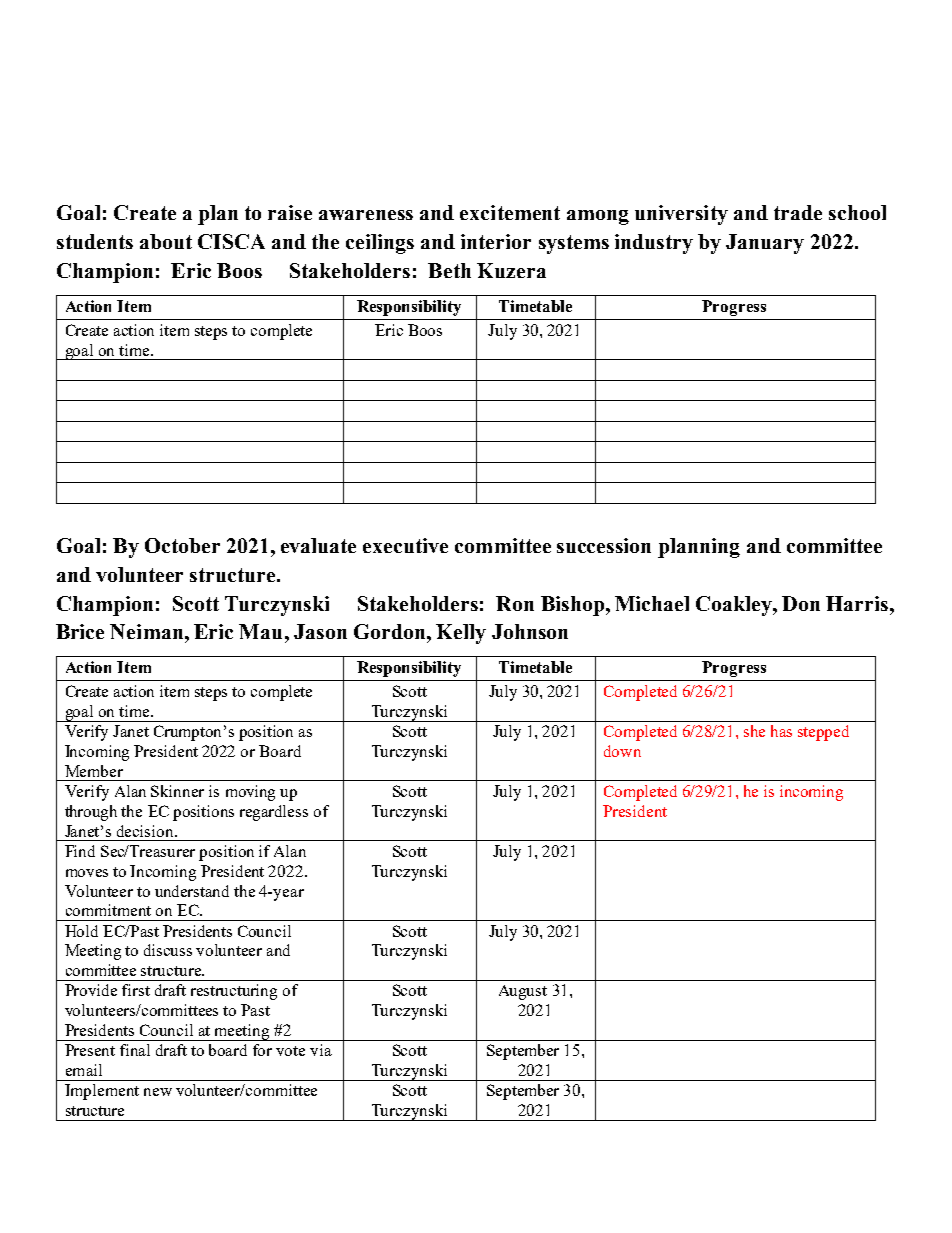 The image size is (952, 1233). Describe the element at coordinates (405, 545) in the document. I see `executive` at that location.
